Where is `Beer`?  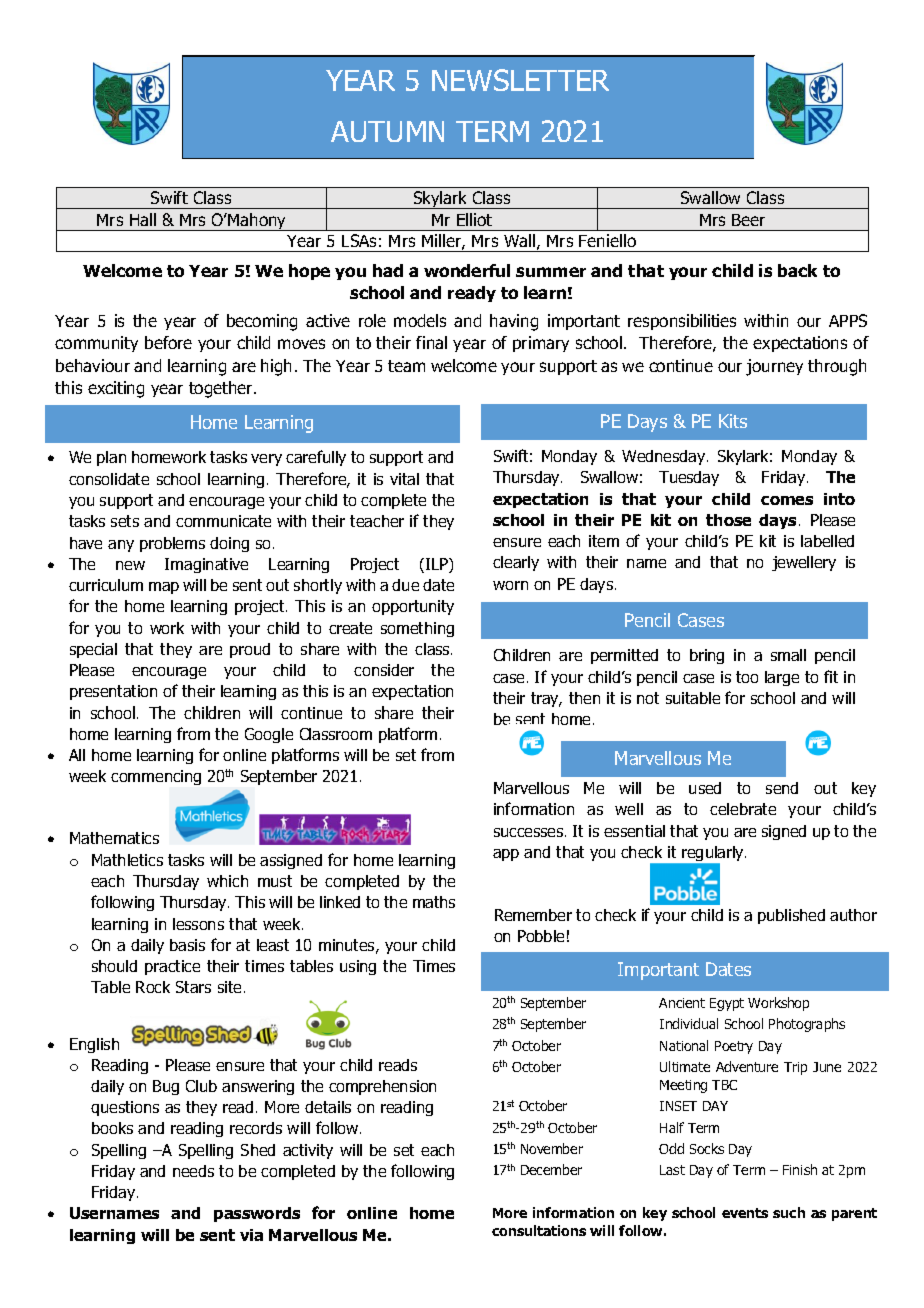
Beer is located at coordinates (748, 220).
